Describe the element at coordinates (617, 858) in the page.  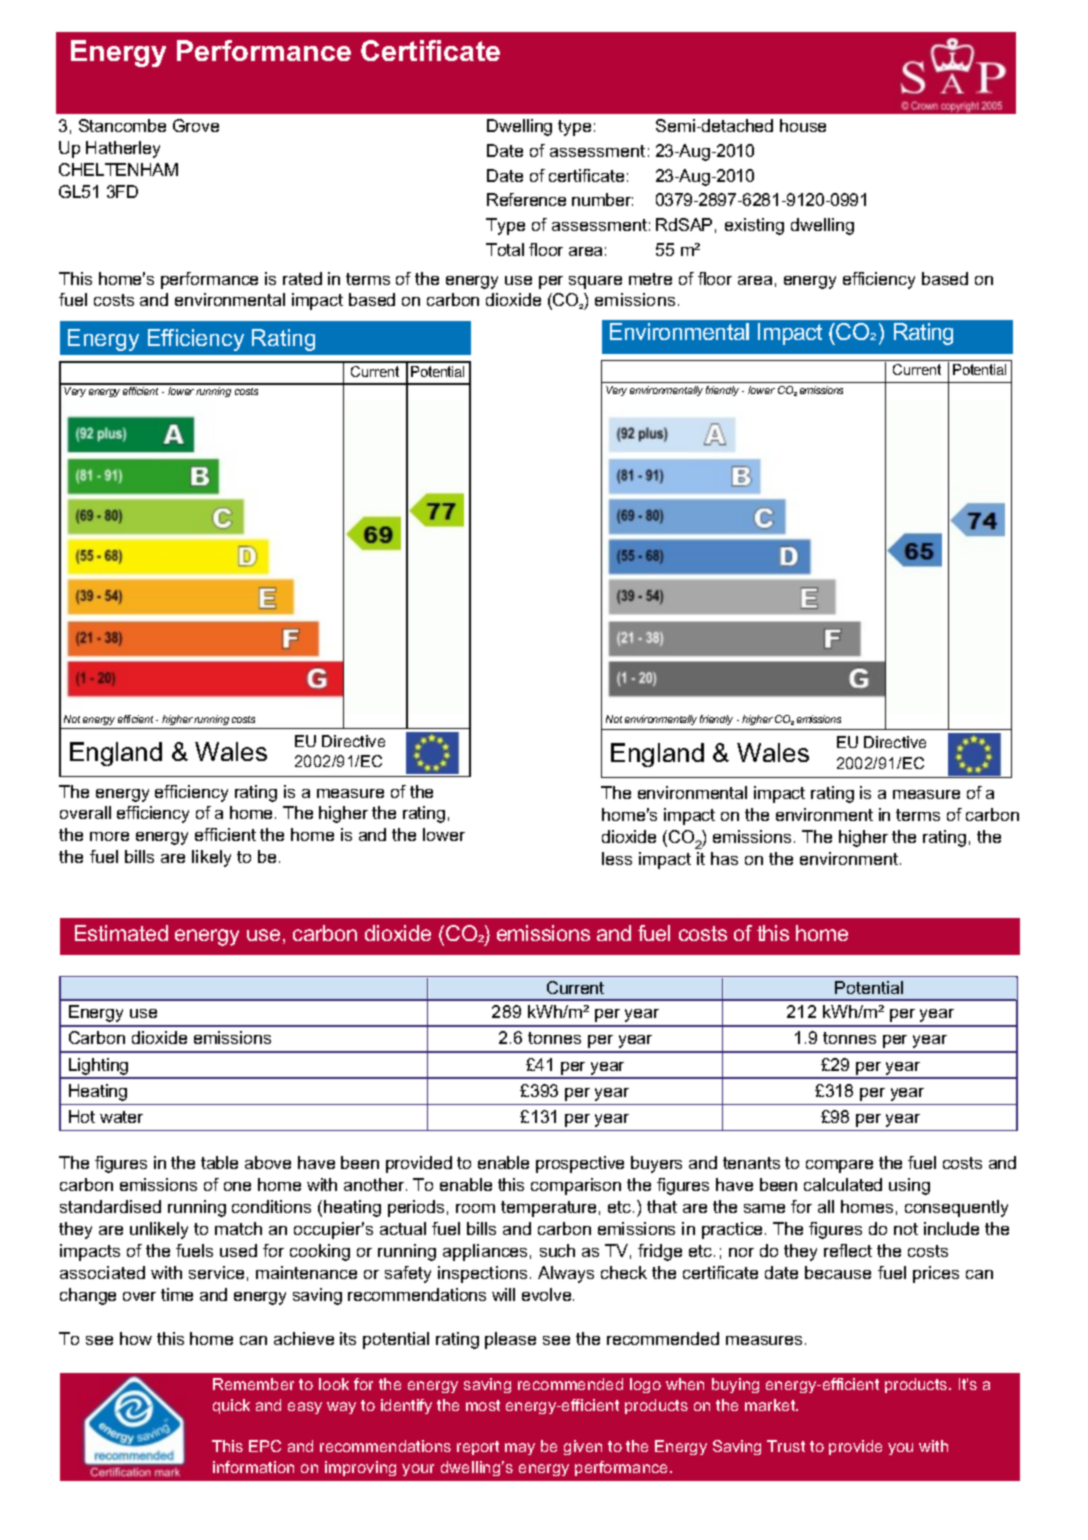
I see `less` at that location.
